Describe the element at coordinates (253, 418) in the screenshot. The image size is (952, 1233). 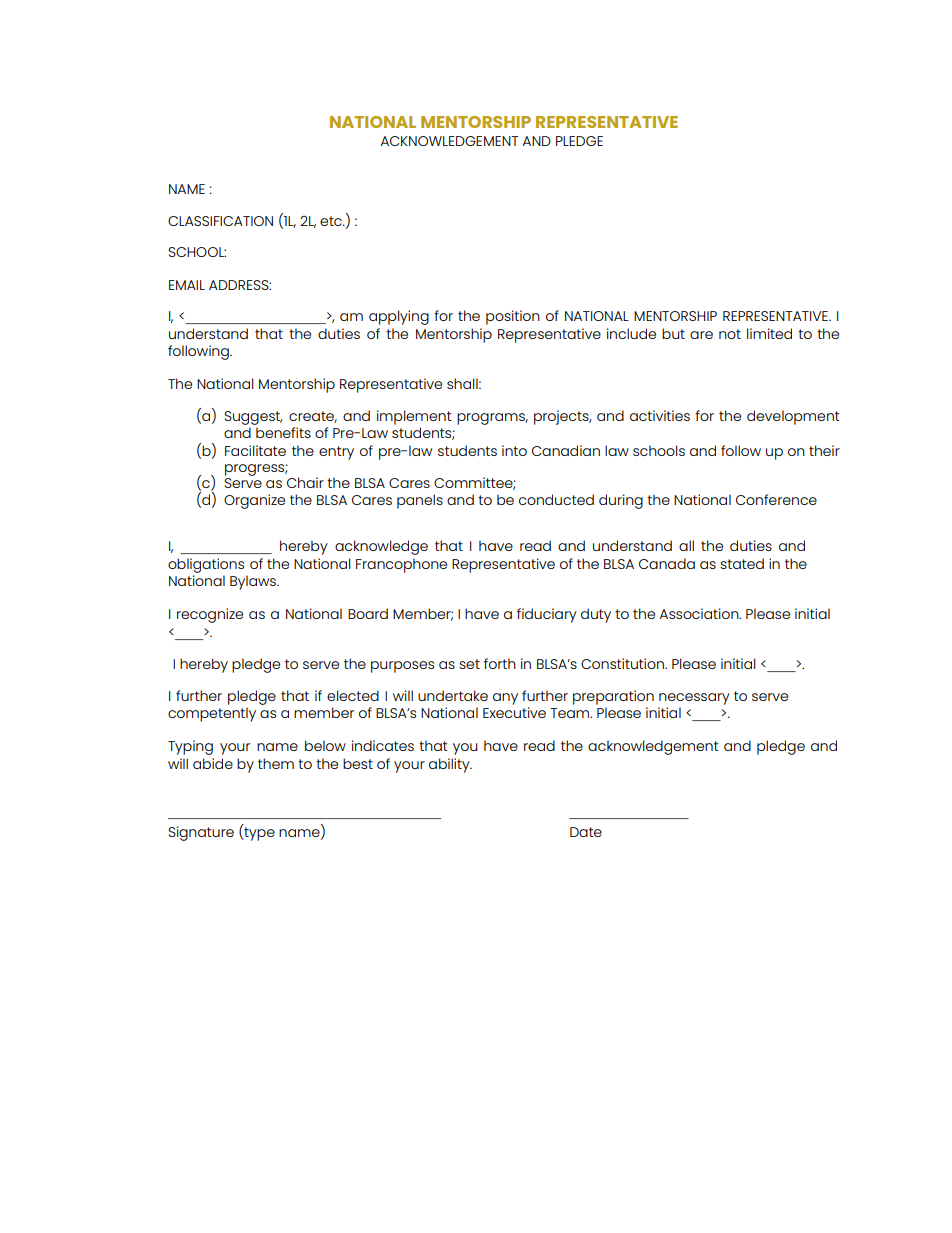
I see `Suggest` at that location.
